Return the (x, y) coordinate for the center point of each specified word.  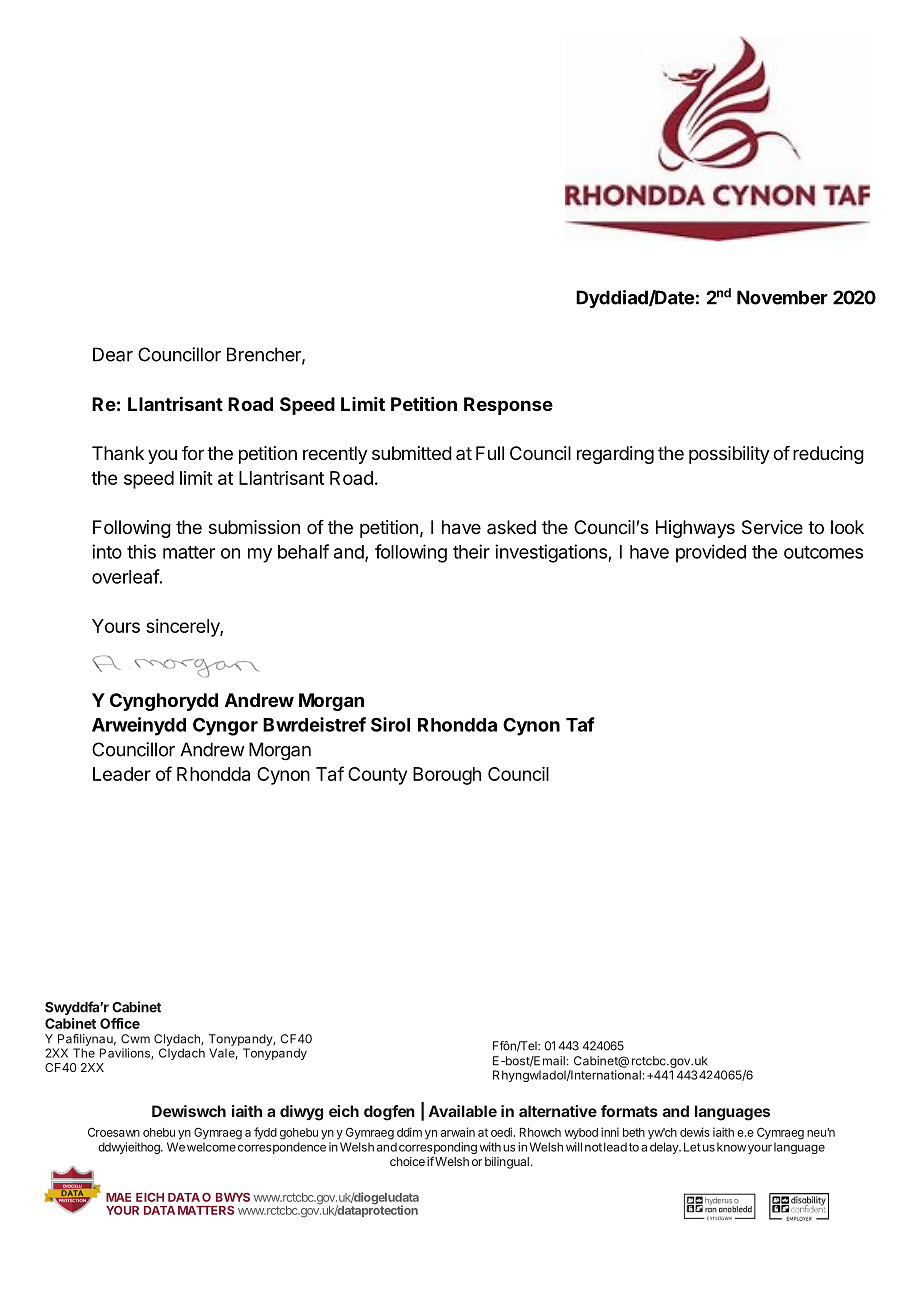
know (731, 1147)
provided (711, 553)
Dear (113, 354)
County (377, 776)
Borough (447, 776)
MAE (118, 1197)
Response (508, 406)
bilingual (507, 1163)
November (782, 297)
